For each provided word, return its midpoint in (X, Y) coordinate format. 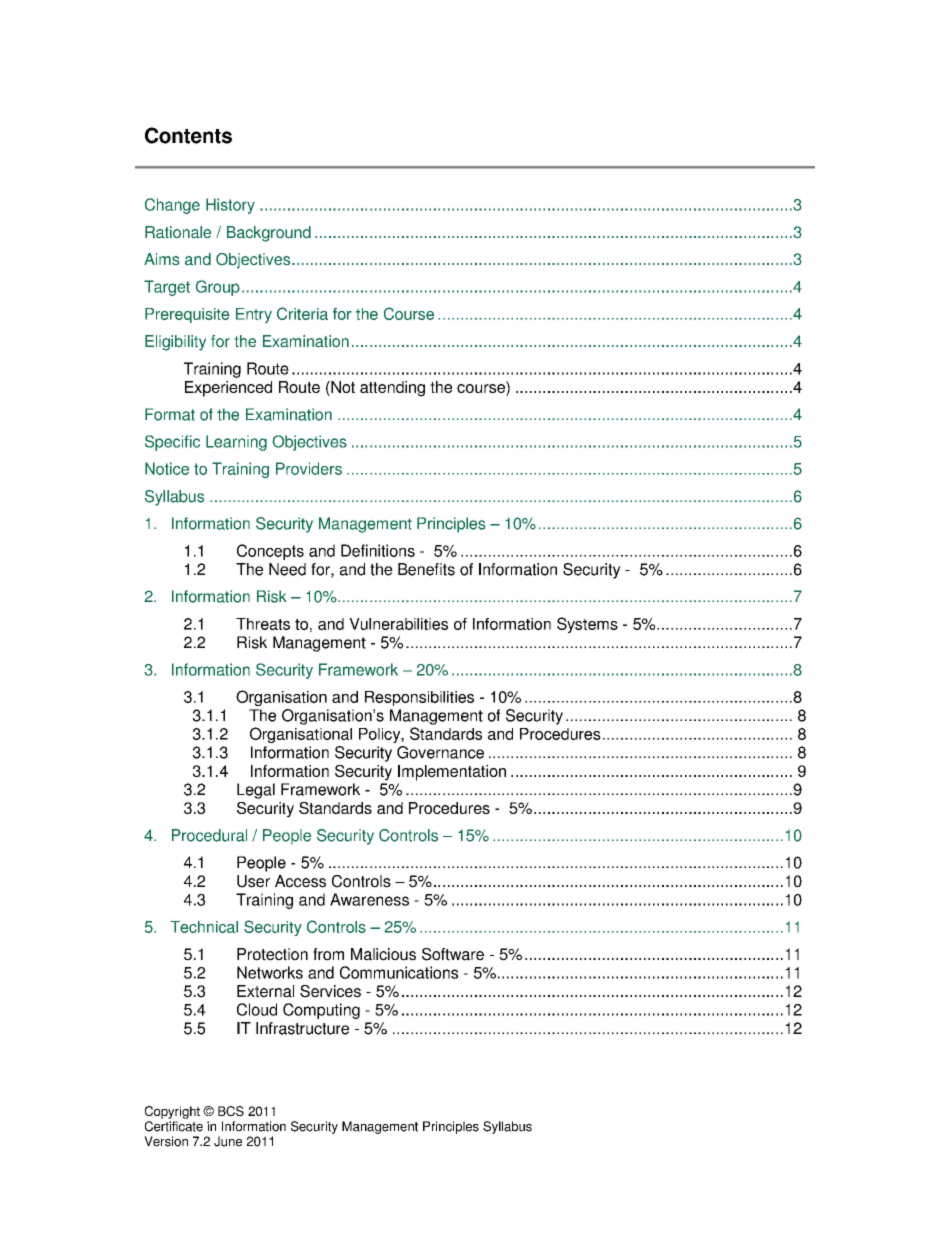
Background (269, 234)
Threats (263, 624)
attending (392, 389)
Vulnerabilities (398, 624)
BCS (231, 1111)
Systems (587, 625)
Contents (188, 135)
